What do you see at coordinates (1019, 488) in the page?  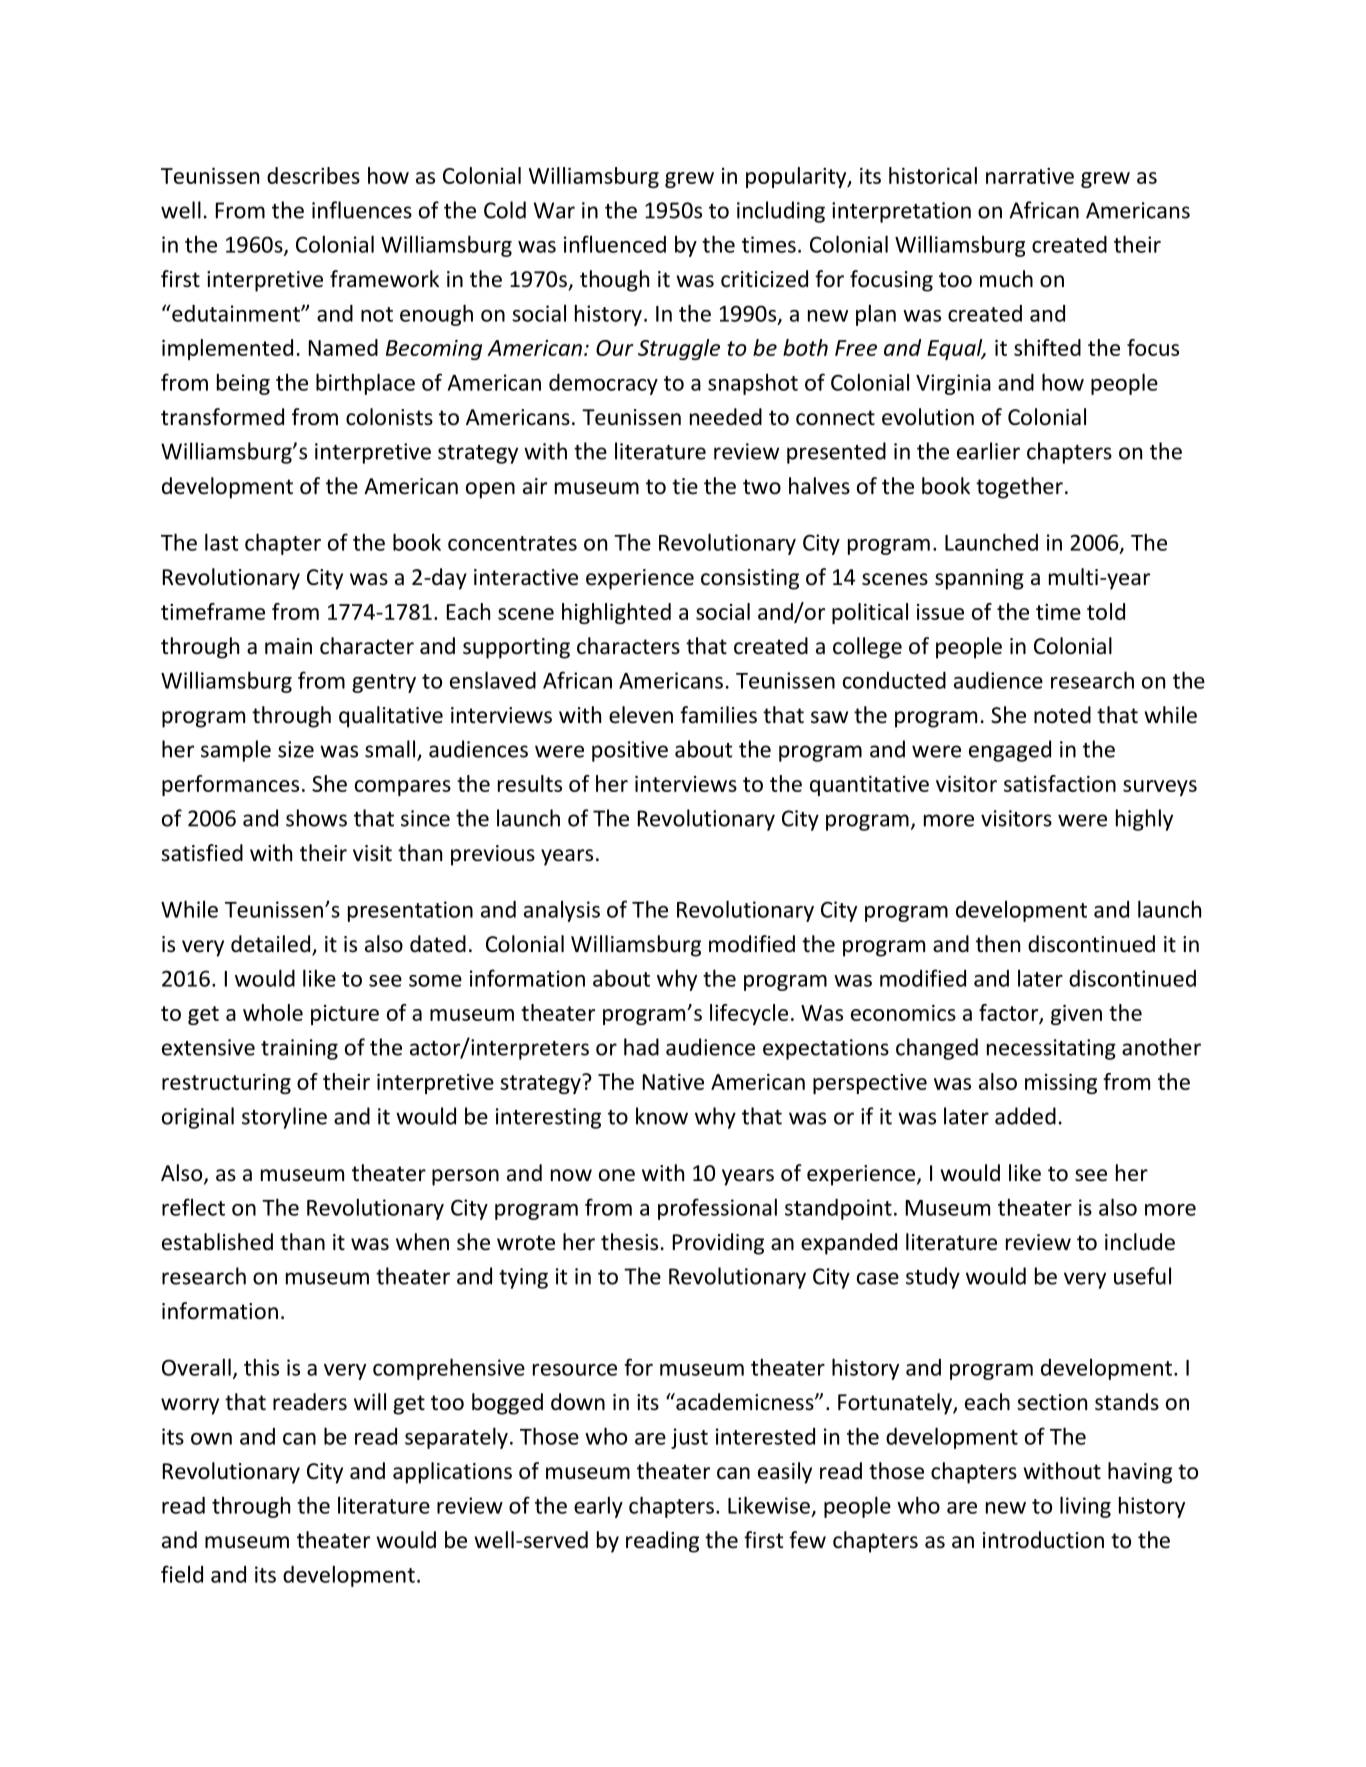 I see `together` at bounding box center [1019, 488].
